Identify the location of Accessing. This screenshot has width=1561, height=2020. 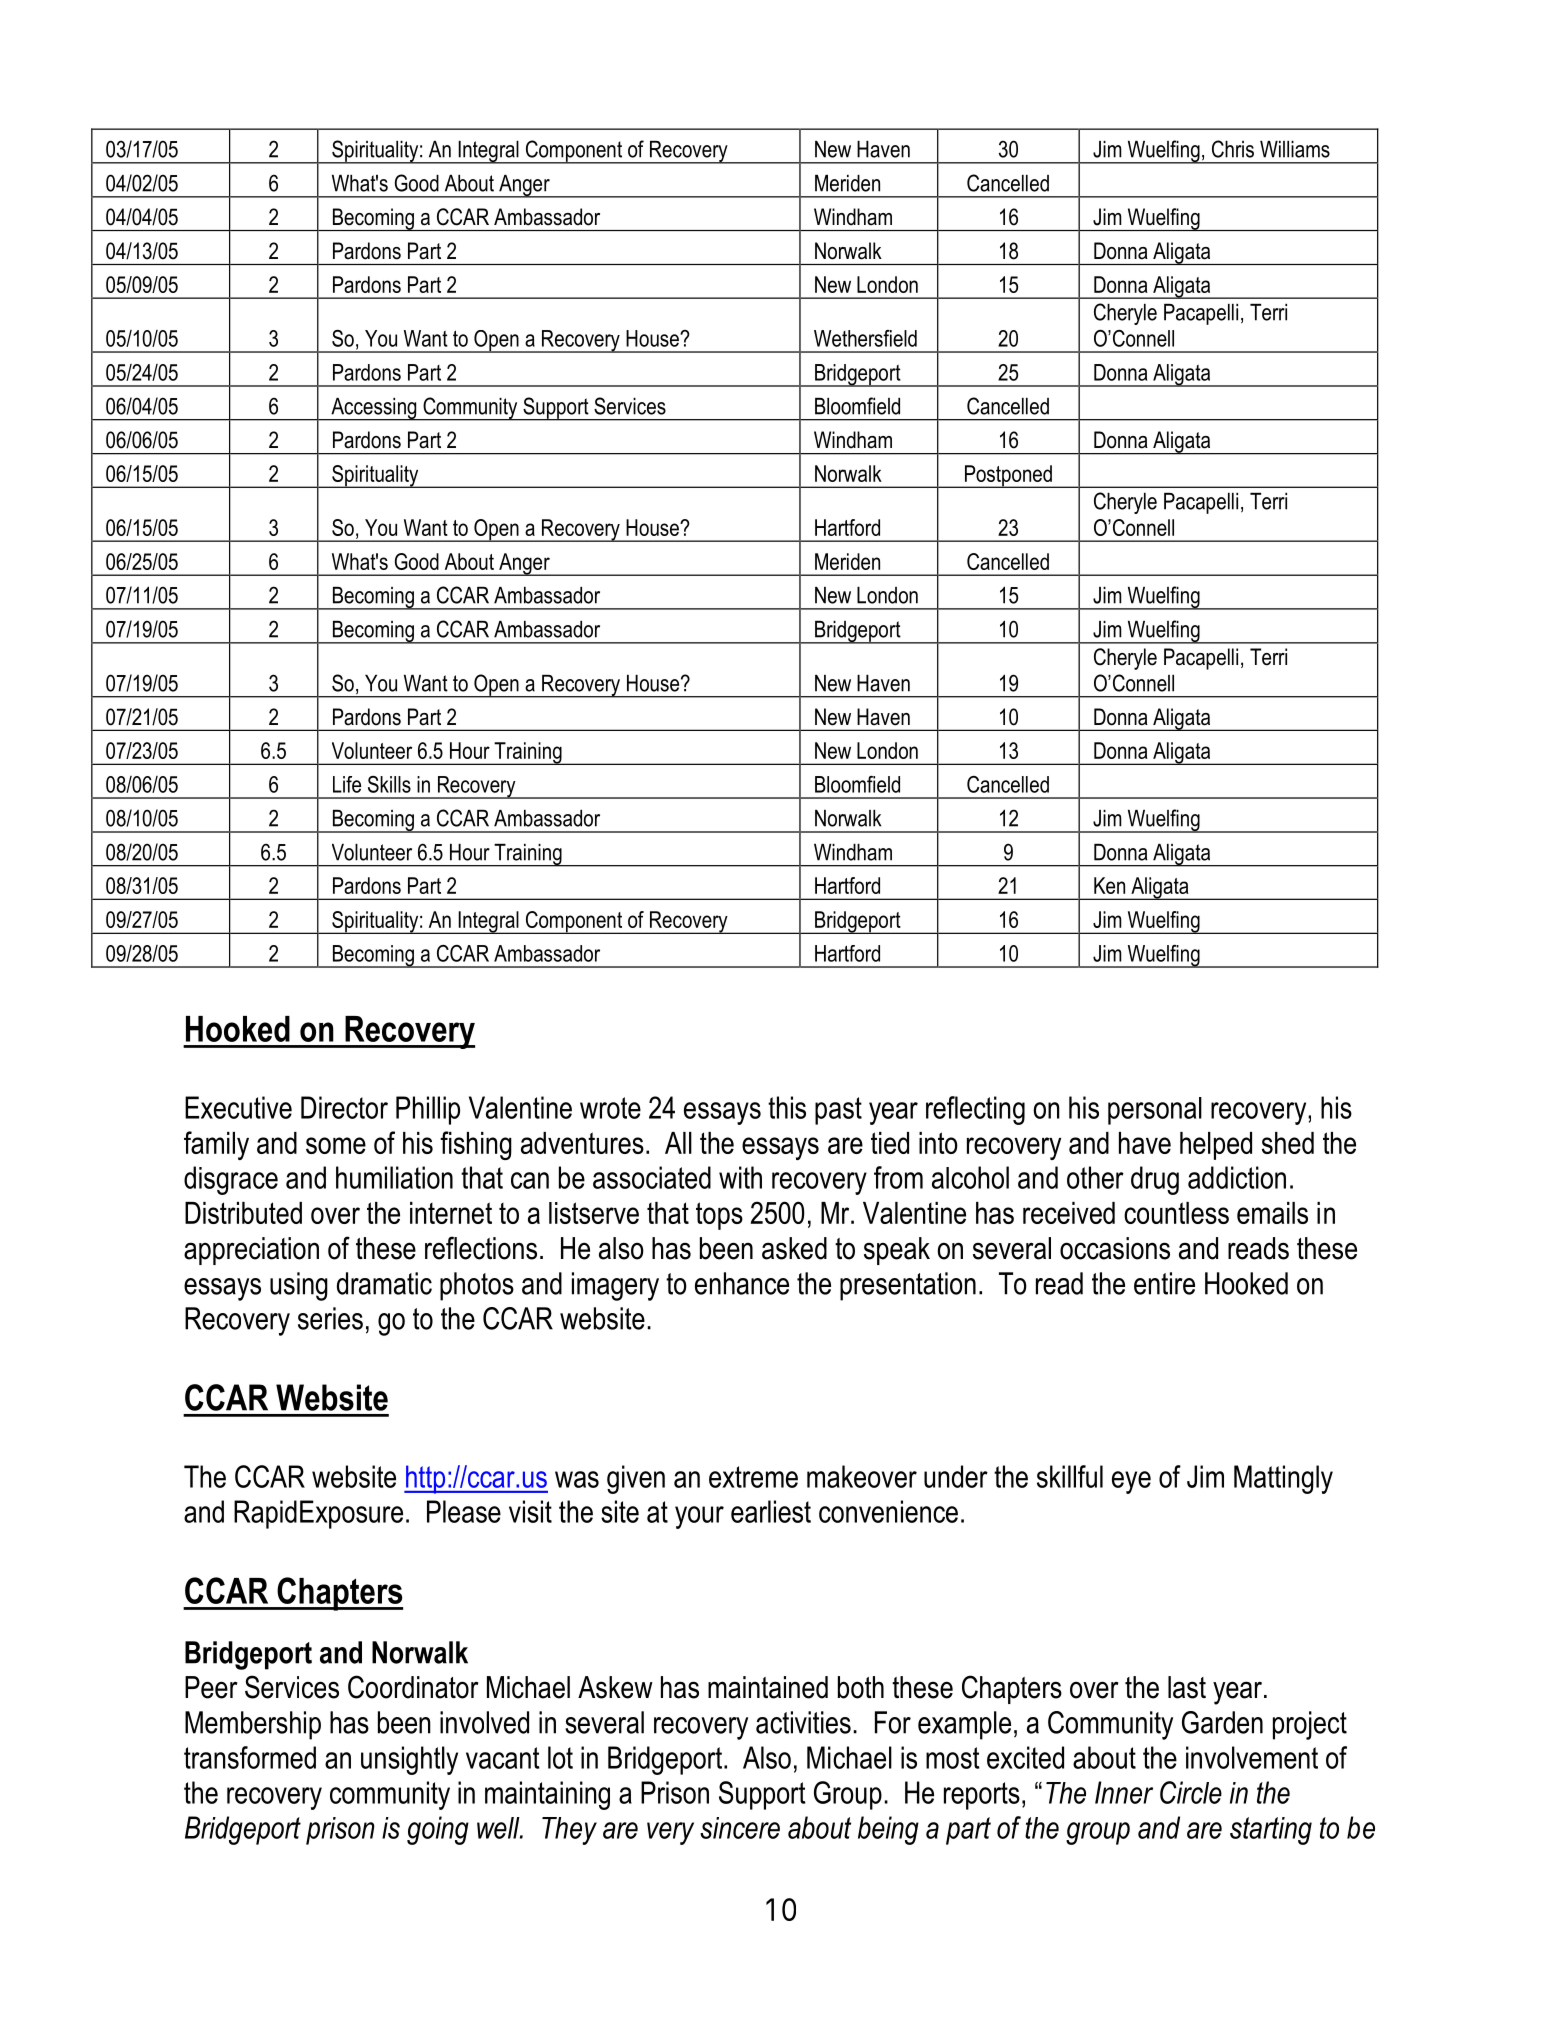
(374, 409).
